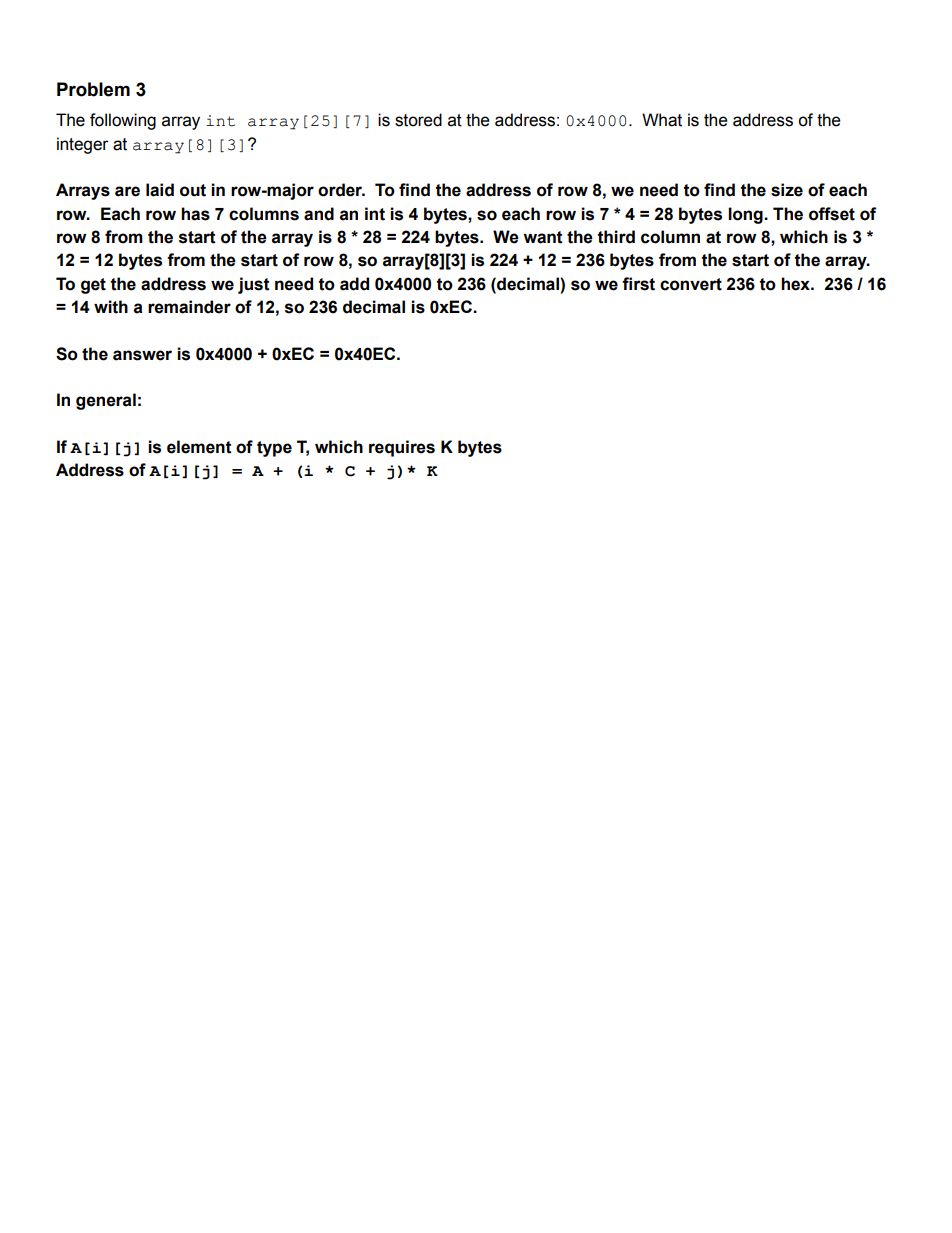 Image resolution: width=952 pixels, height=1233 pixels. I want to click on type, so click(274, 449).
